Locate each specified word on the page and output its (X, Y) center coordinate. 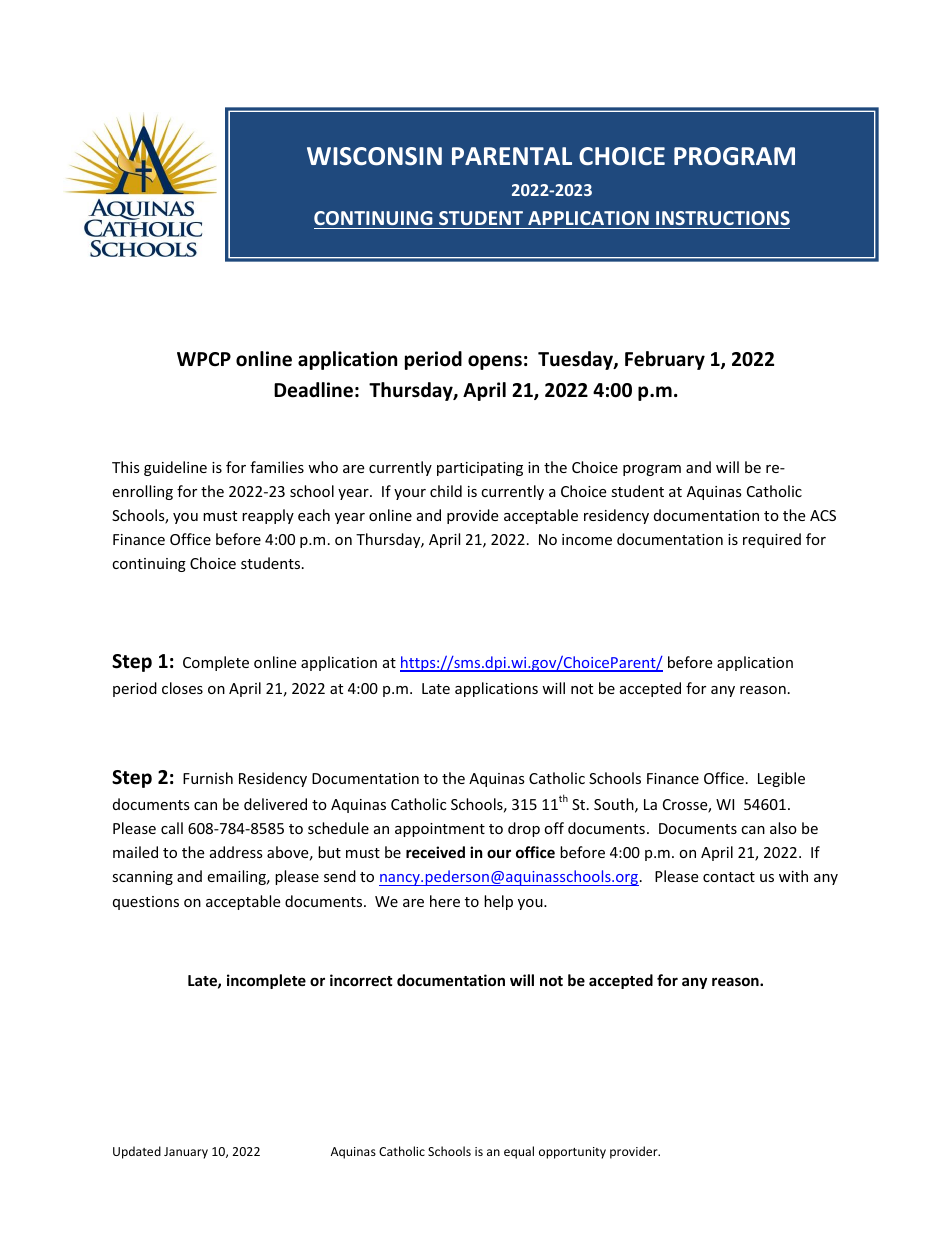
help (498, 902)
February (665, 360)
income (587, 539)
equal (519, 1152)
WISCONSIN (374, 156)
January (186, 1153)
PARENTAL (512, 156)
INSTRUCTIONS (723, 218)
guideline (175, 468)
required (772, 540)
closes (182, 688)
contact (729, 877)
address (236, 852)
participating (480, 469)
